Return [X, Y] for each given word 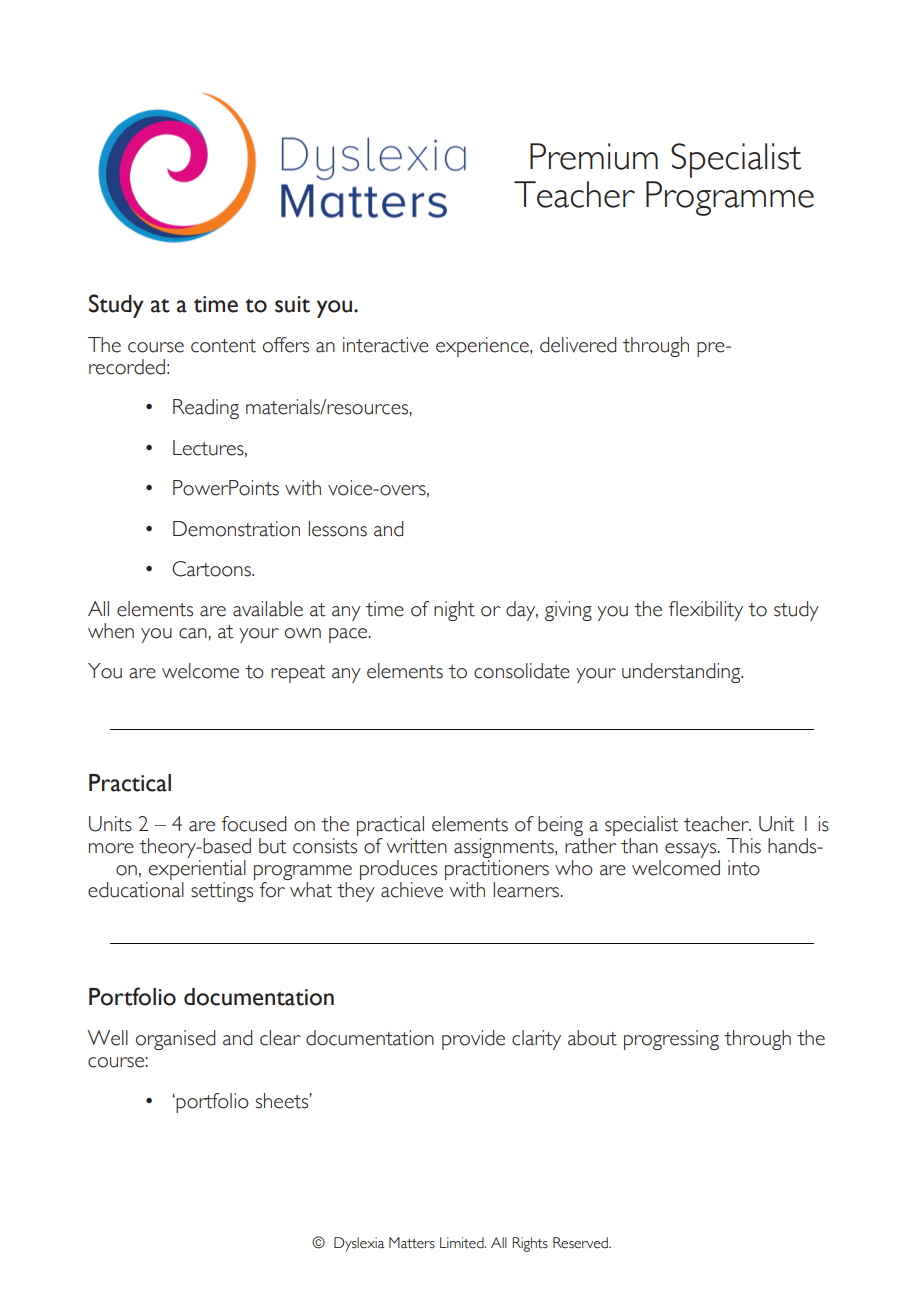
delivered [578, 345]
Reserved [581, 1243]
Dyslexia [359, 1244]
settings [223, 890]
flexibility [706, 611]
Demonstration [236, 529]
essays [692, 852]
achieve [413, 888]
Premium [594, 156]
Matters [412, 1243]
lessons [337, 529]
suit [292, 304]
